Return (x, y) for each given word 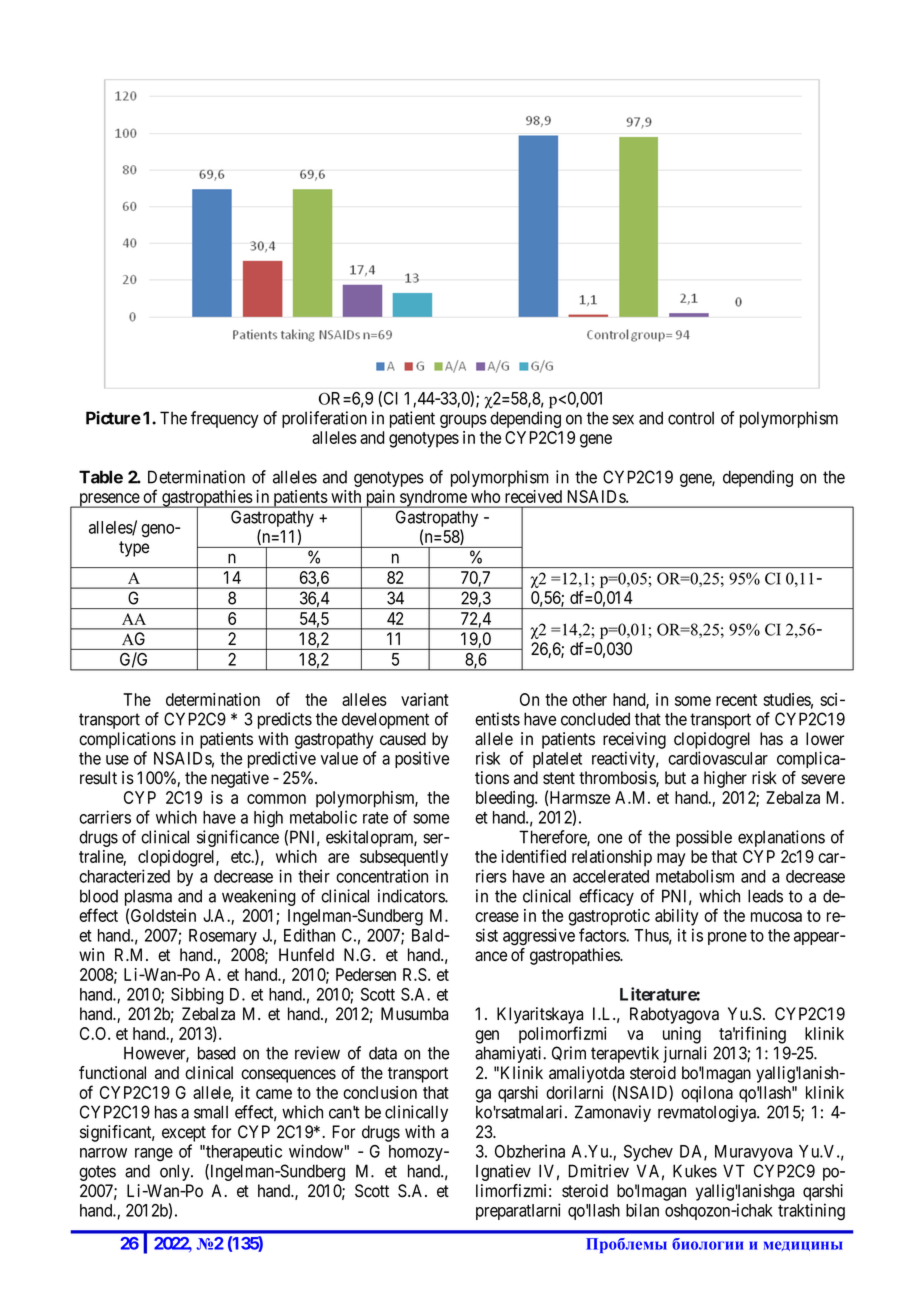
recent (736, 700)
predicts (285, 720)
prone (727, 938)
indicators (412, 896)
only (176, 1172)
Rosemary (223, 937)
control (691, 418)
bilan (642, 1210)
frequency (225, 419)
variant (425, 699)
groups (463, 421)
